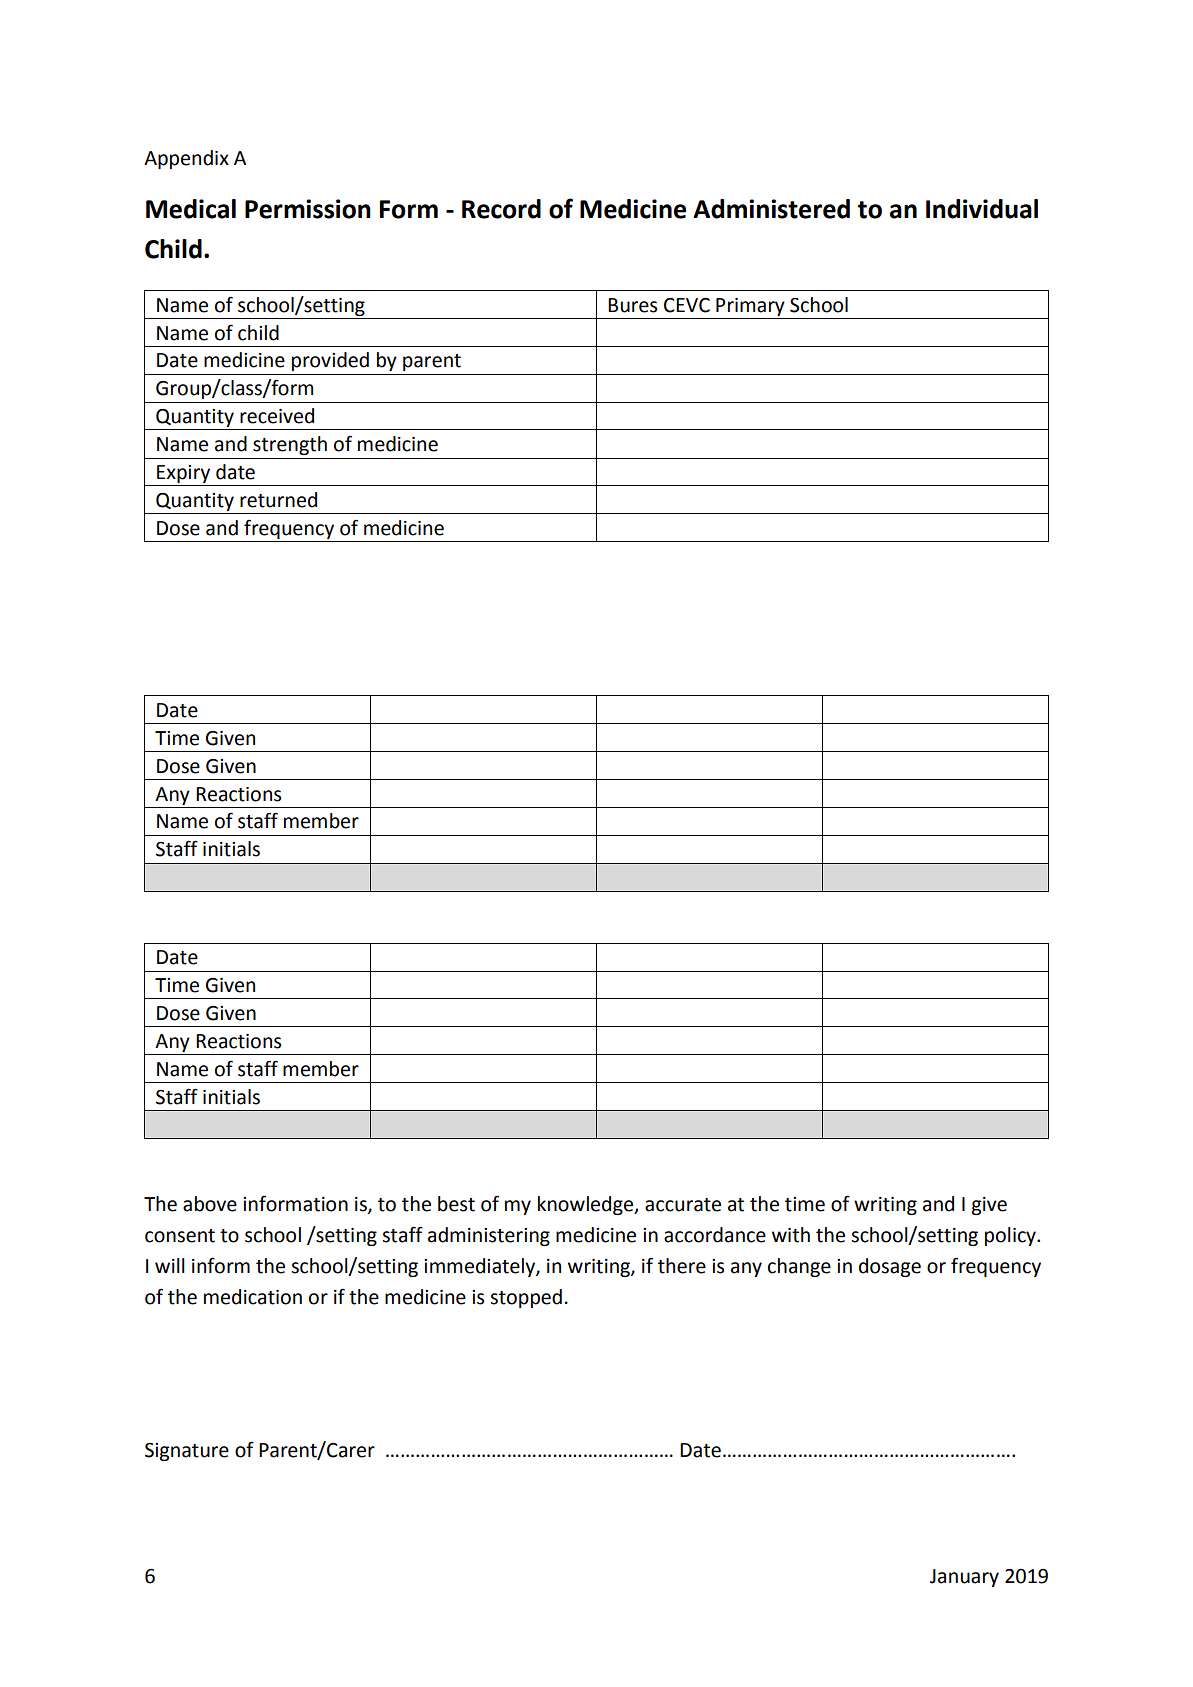 The height and width of the screenshot is (1687, 1193). What do you see at coordinates (964, 1578) in the screenshot?
I see `January` at bounding box center [964, 1578].
